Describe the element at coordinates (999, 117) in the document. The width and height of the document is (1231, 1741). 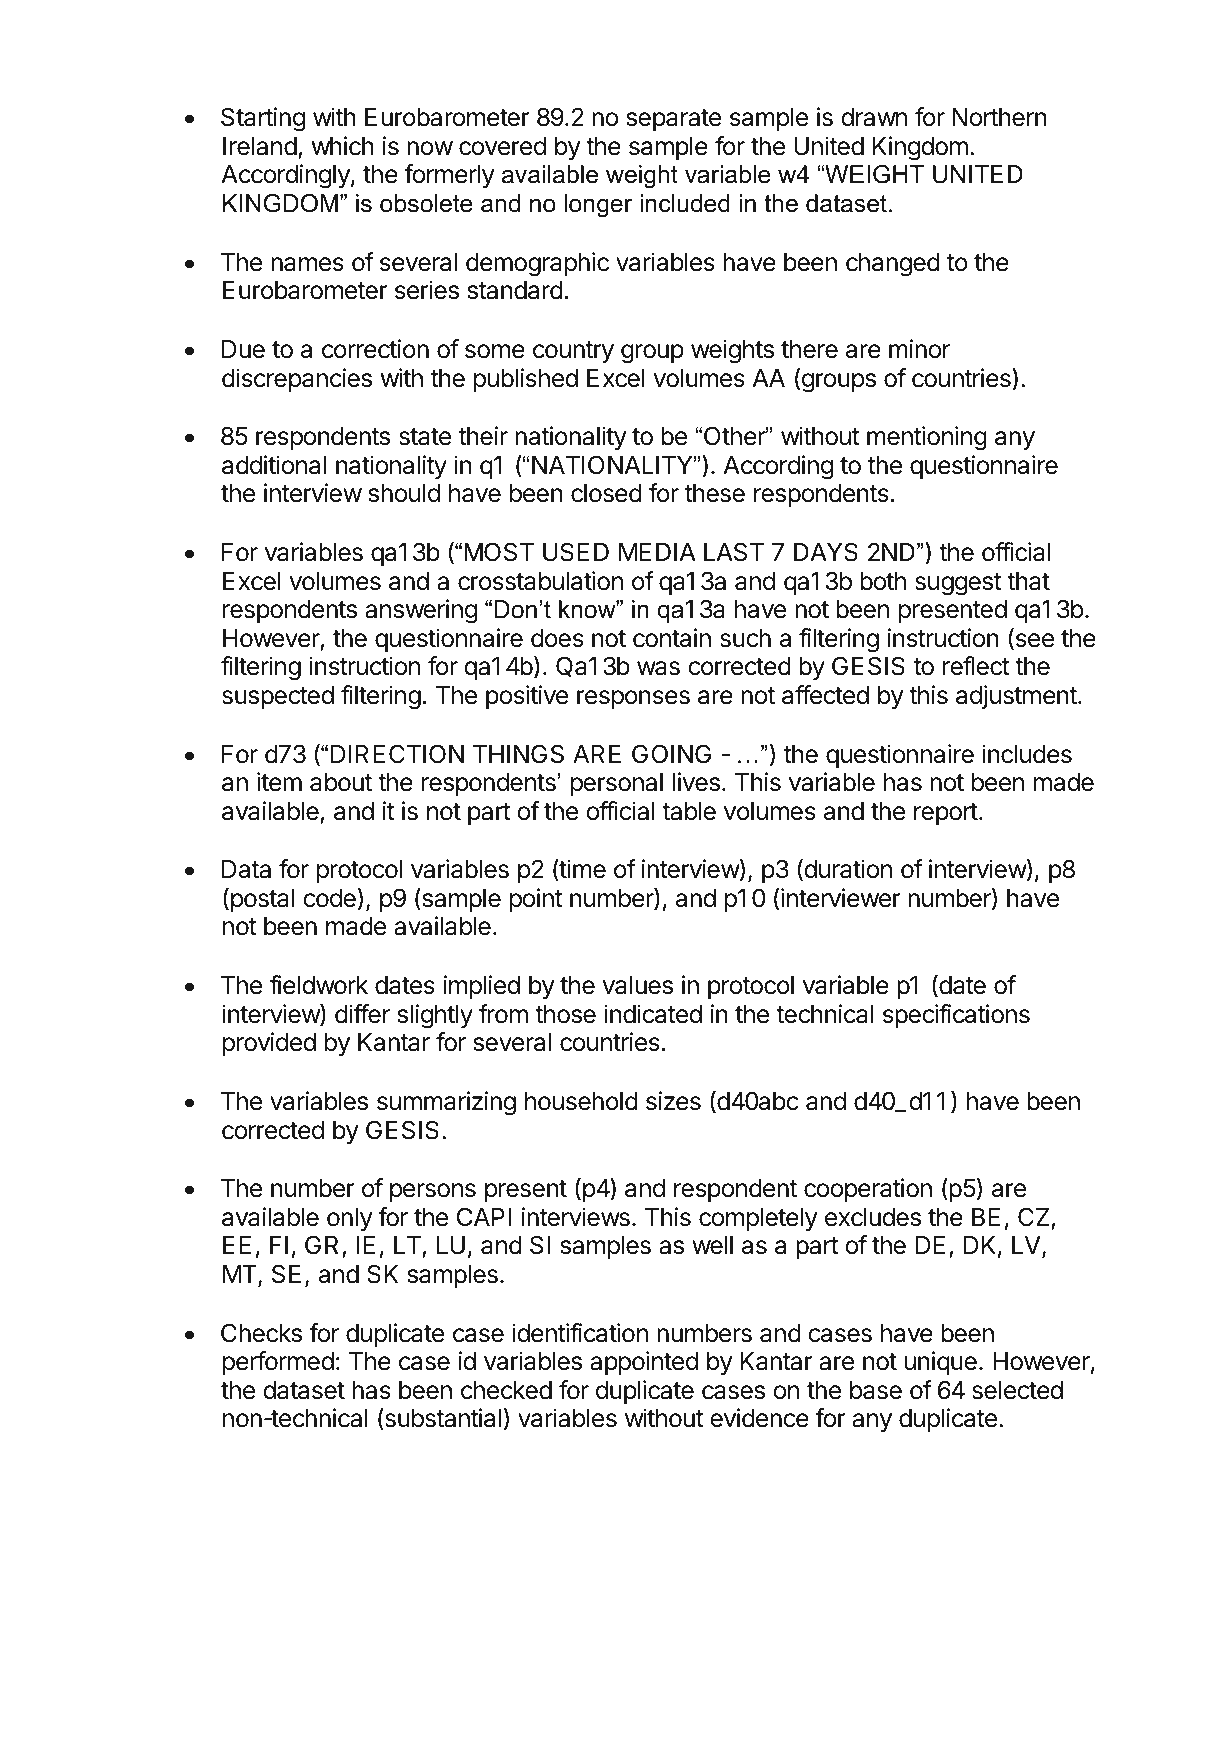
I see `Northern` at that location.
